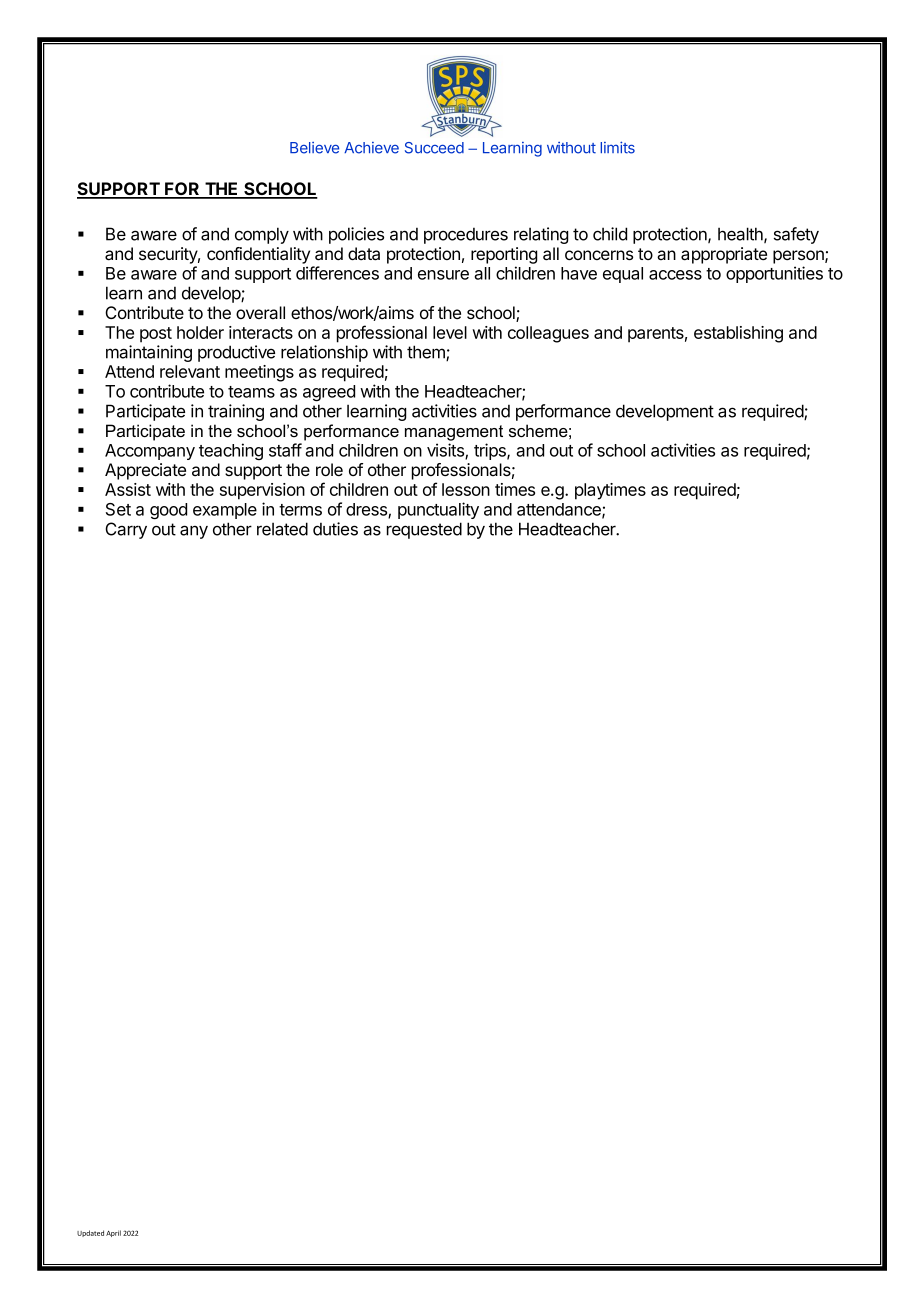 This screenshot has width=924, height=1308. Describe the element at coordinates (434, 148) in the screenshot. I see `Succeed` at that location.
